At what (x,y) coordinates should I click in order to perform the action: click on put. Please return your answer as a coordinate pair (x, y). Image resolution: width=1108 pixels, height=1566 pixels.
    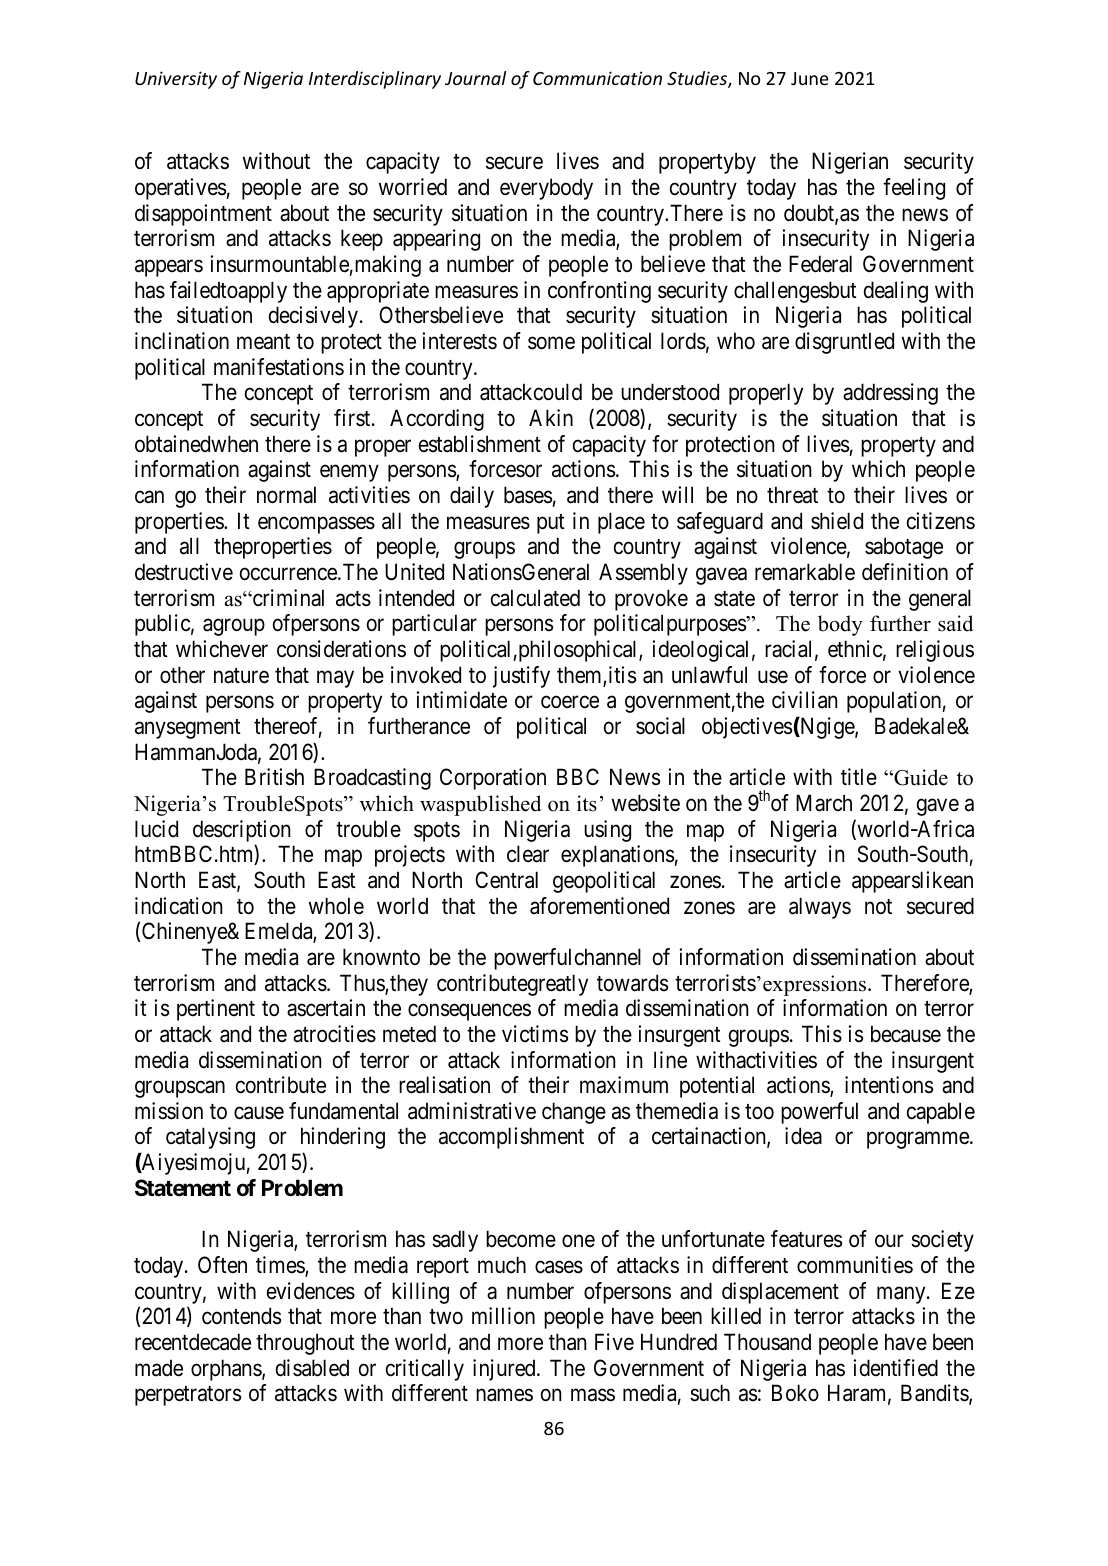
    Looking at the image, I should click on (551, 524).
